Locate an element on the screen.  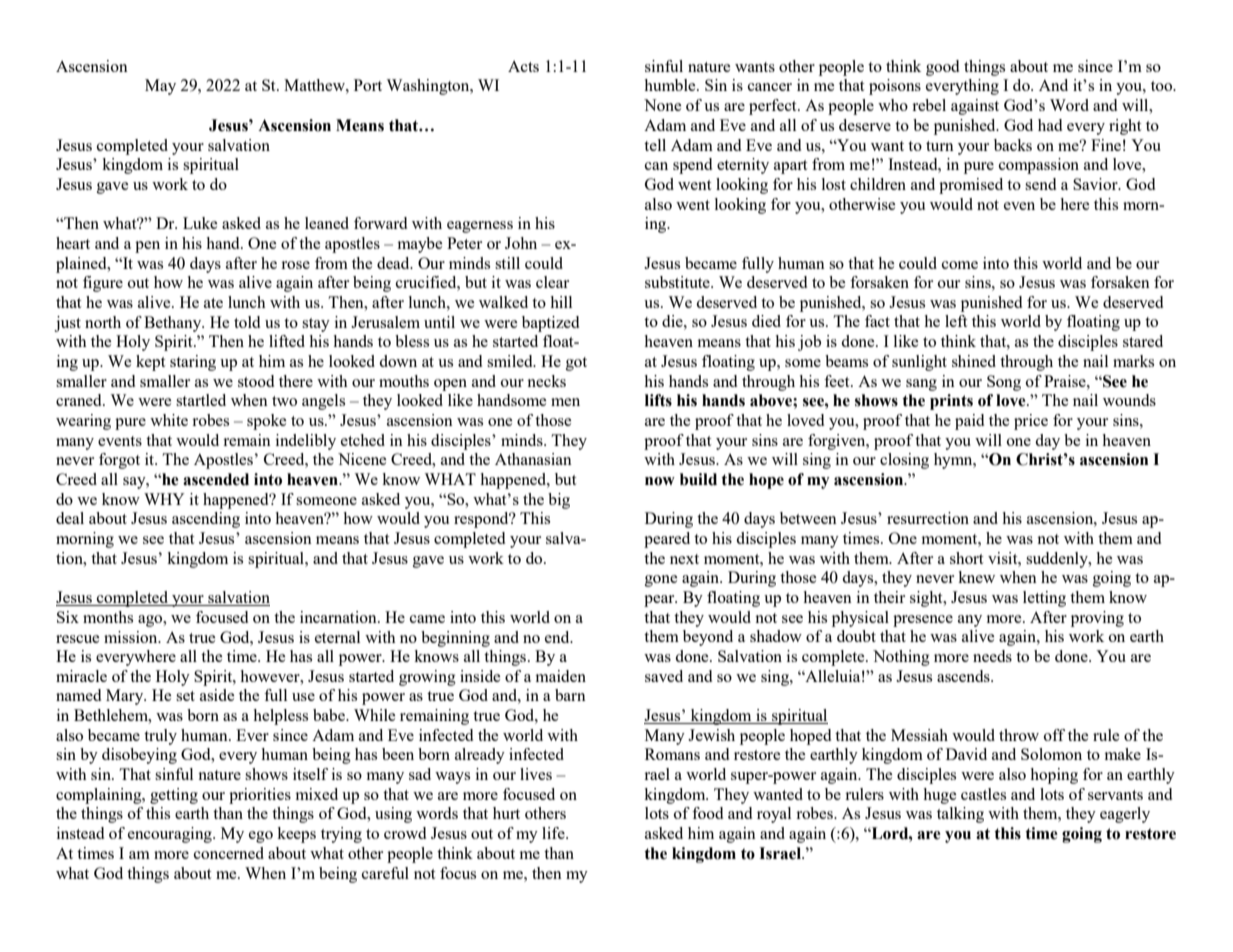
humble is located at coordinates (671, 85).
